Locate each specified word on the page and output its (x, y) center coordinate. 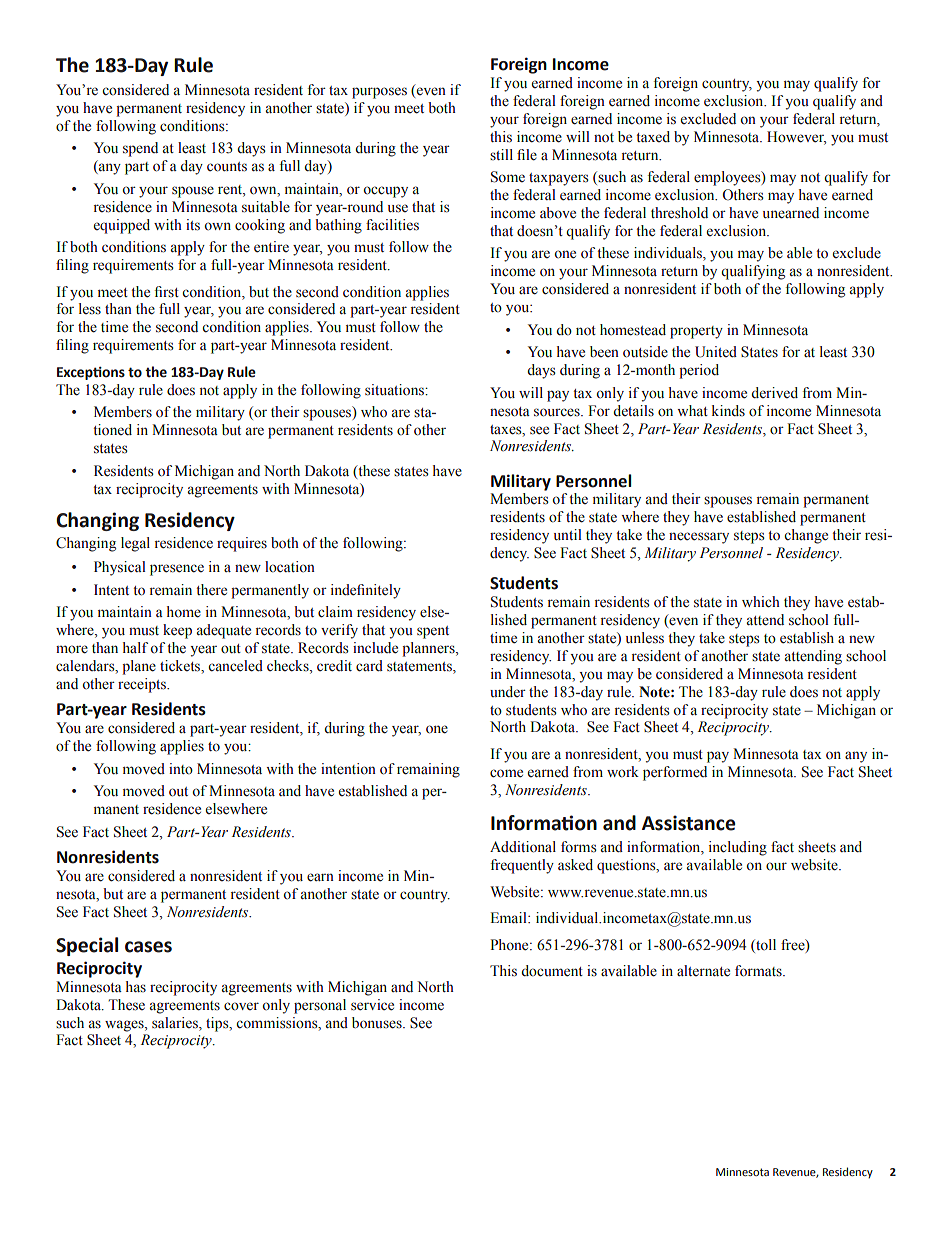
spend (140, 149)
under (508, 691)
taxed (653, 136)
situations (395, 390)
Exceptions (91, 373)
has (136, 986)
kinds (728, 410)
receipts (143, 685)
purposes (379, 93)
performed (675, 773)
